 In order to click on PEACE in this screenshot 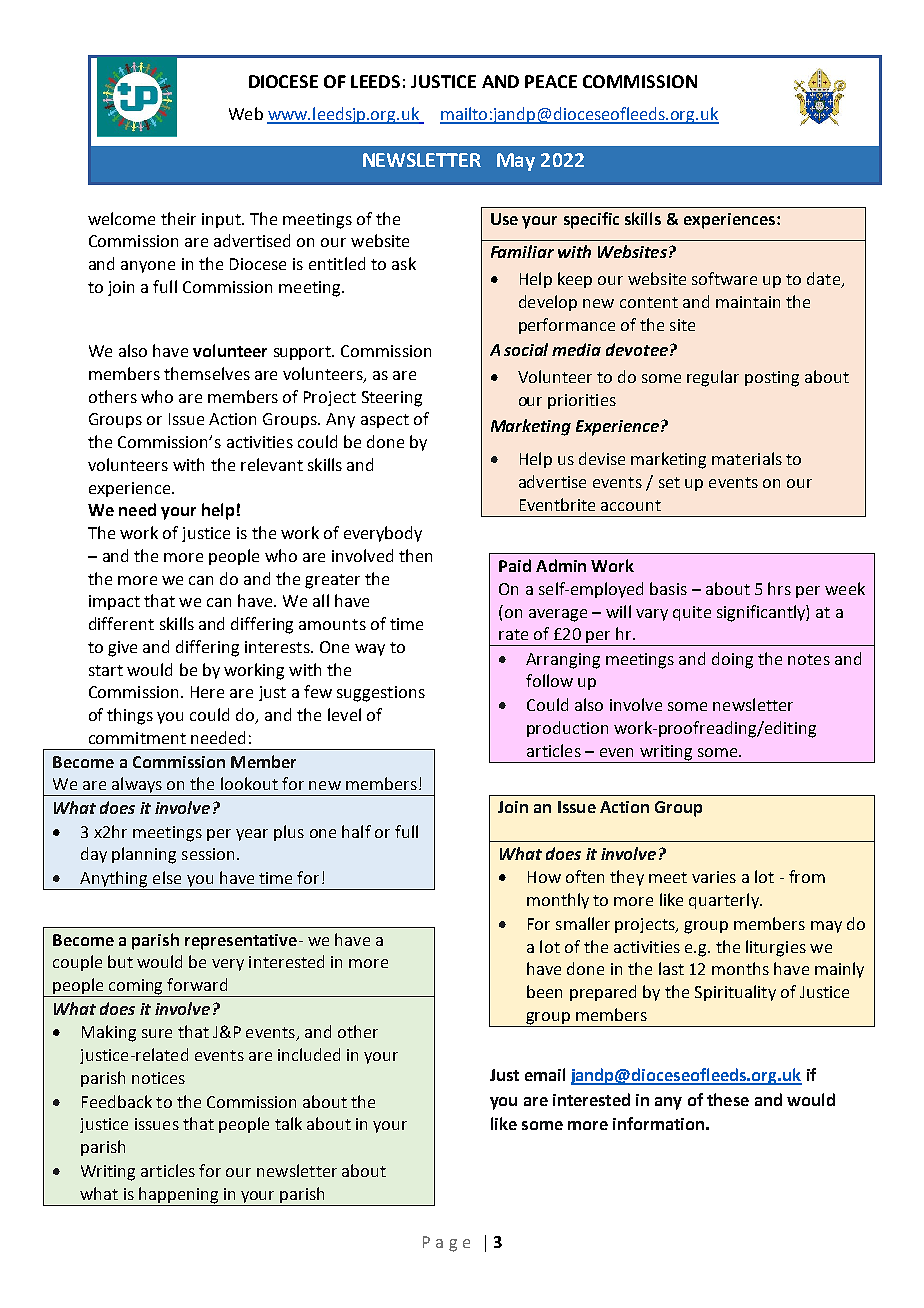, I will do `click(551, 81)`.
